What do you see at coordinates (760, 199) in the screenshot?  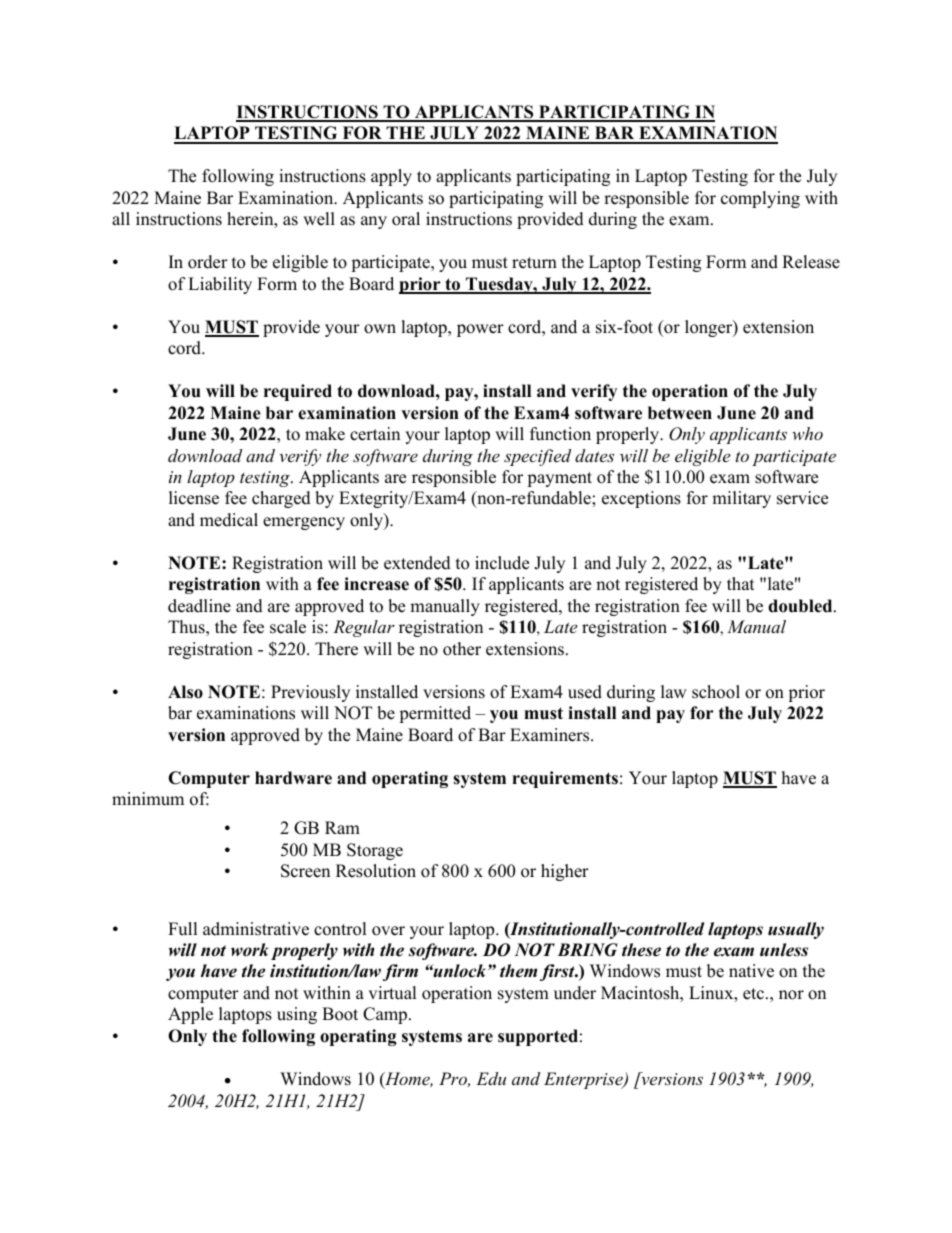 I see `complying` at bounding box center [760, 199].
